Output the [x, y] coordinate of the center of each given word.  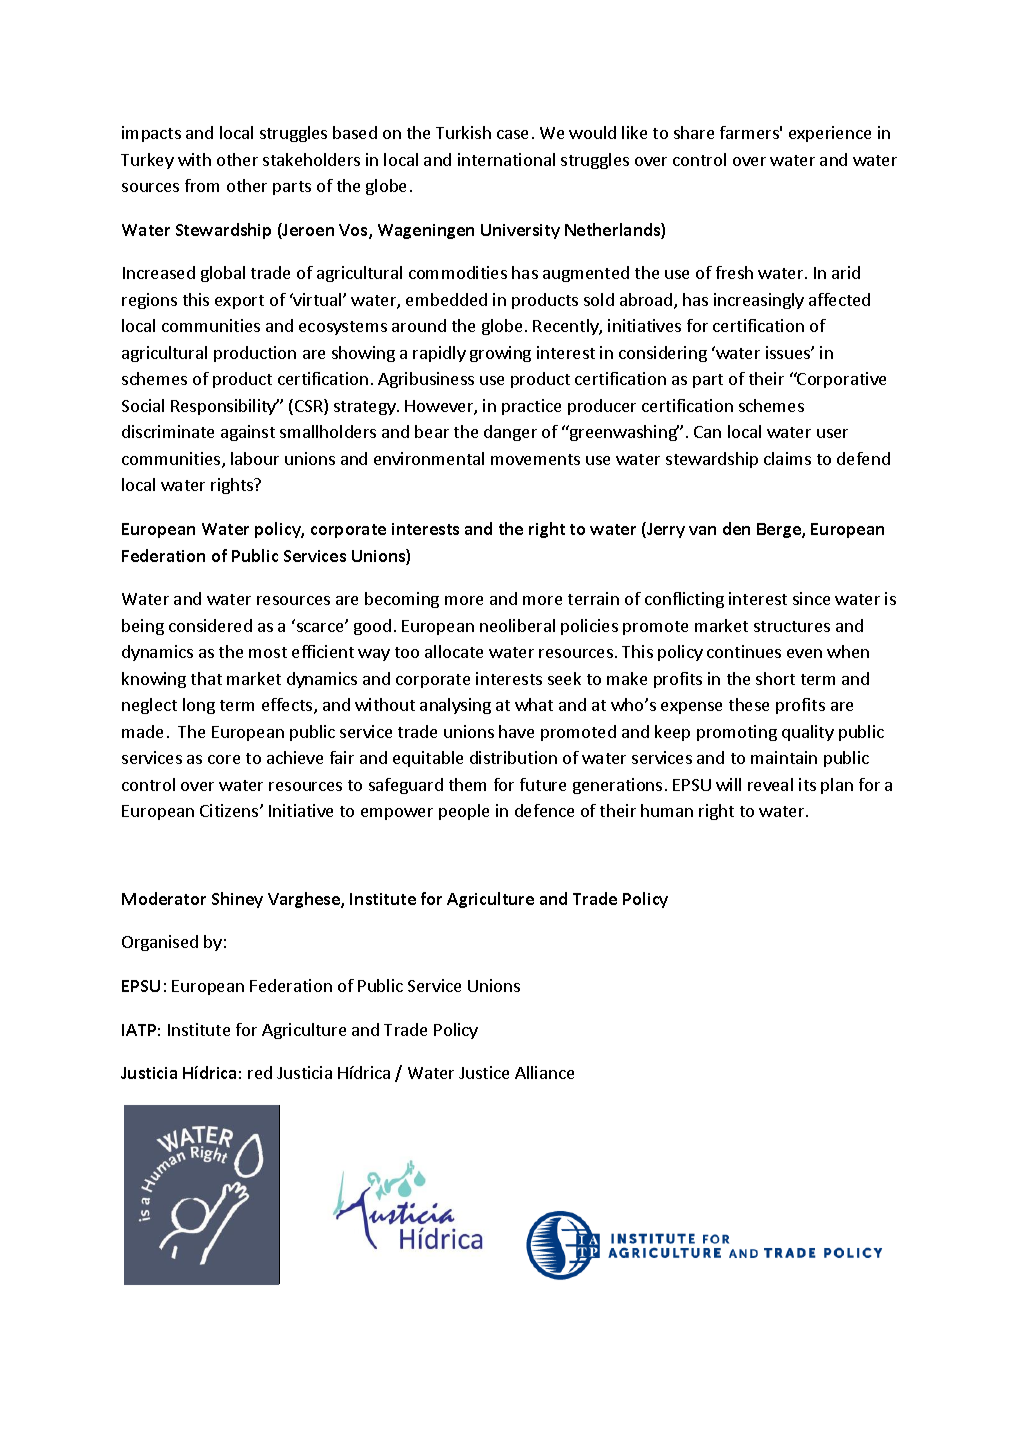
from [202, 185]
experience [830, 134]
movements [535, 459]
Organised [160, 943]
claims [787, 458]
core [224, 759]
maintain [784, 757]
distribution [513, 757]
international [506, 159]
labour [255, 458]
